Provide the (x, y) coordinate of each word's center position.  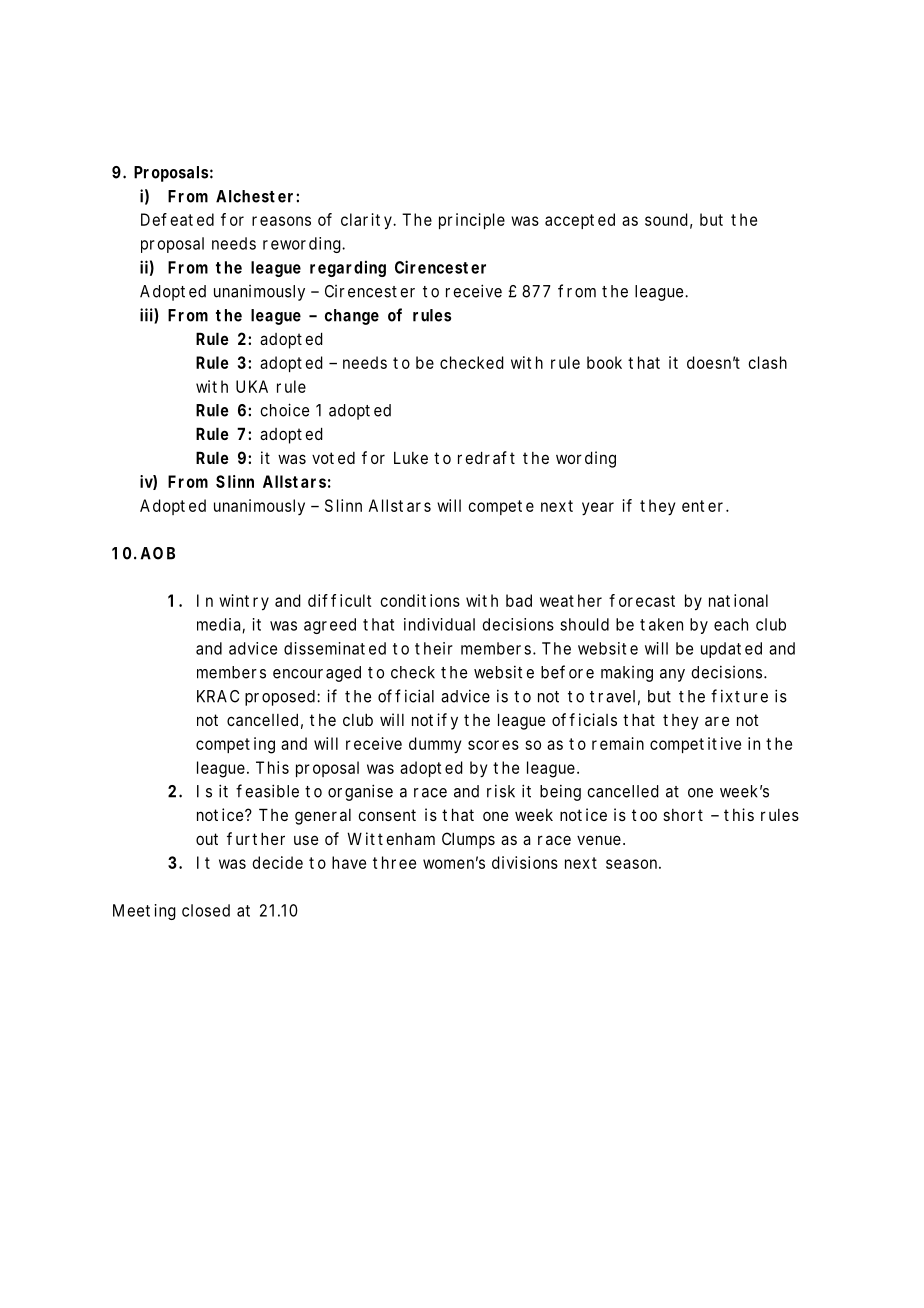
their (434, 648)
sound (668, 220)
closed (206, 910)
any (672, 675)
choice (284, 410)
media (221, 625)
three (394, 862)
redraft (486, 457)
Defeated (177, 219)
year (598, 509)
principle (472, 221)
